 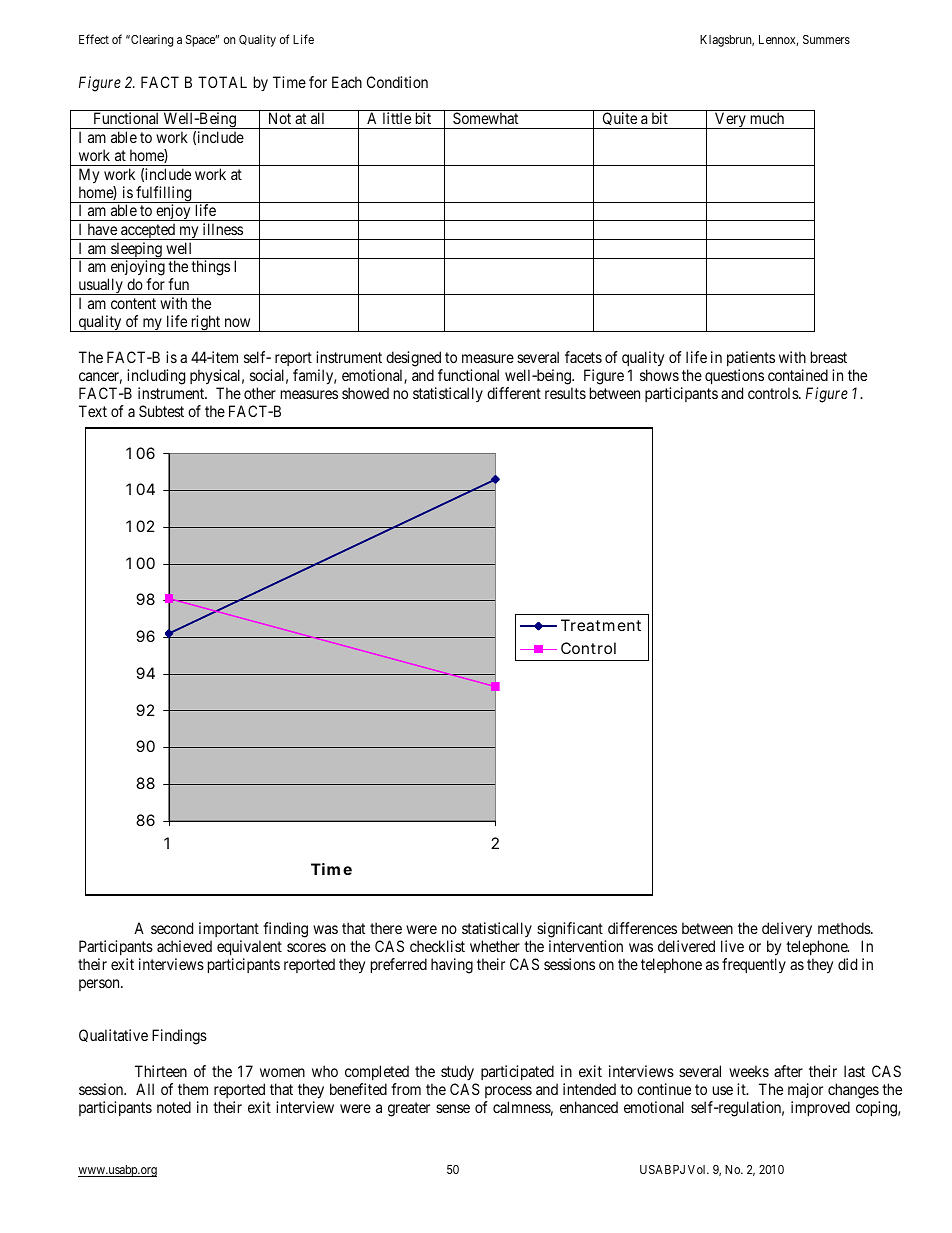 What do you see at coordinates (155, 378) in the screenshot?
I see `including` at bounding box center [155, 378].
